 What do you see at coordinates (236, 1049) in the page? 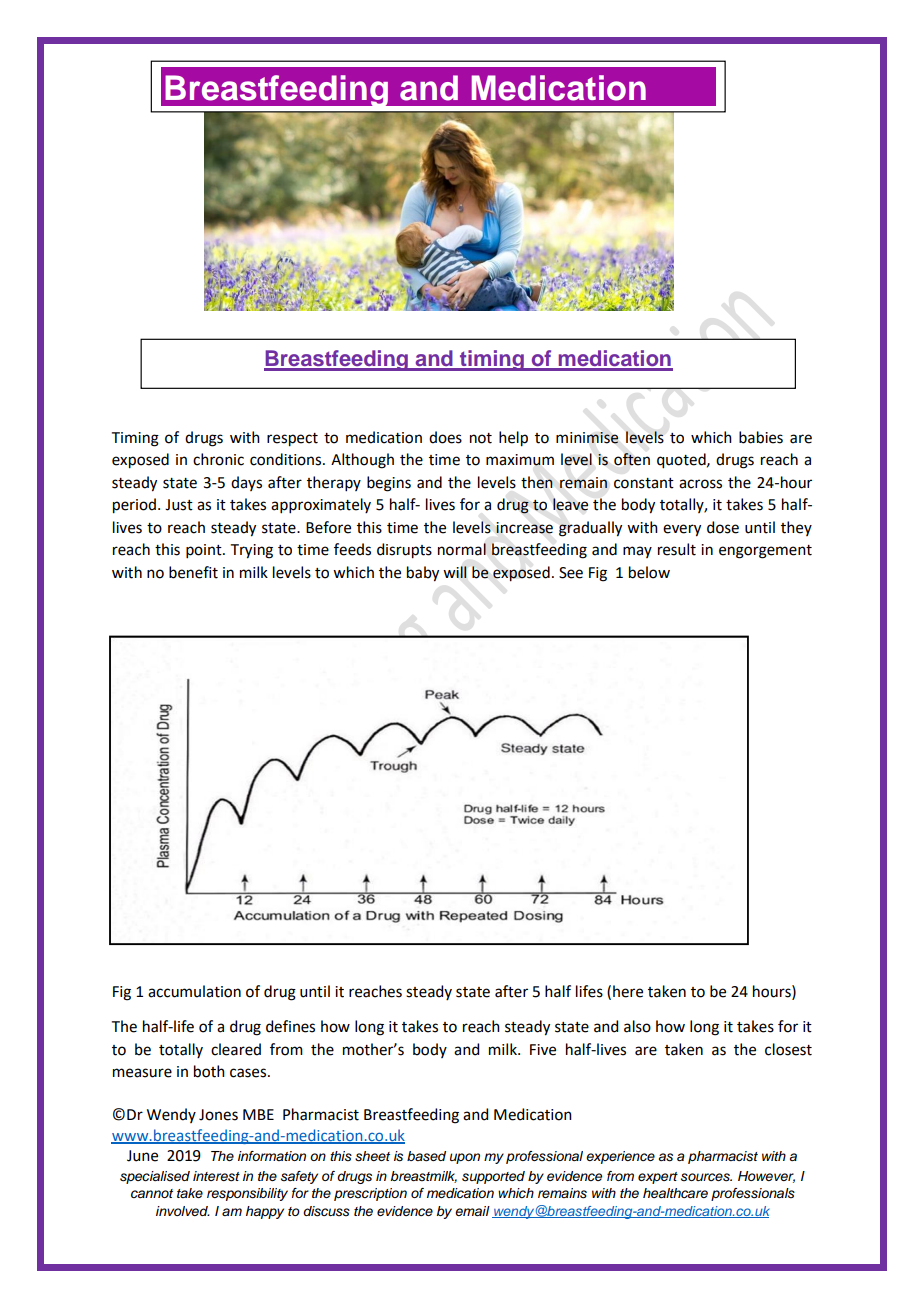
I see `cleared` at bounding box center [236, 1049].
